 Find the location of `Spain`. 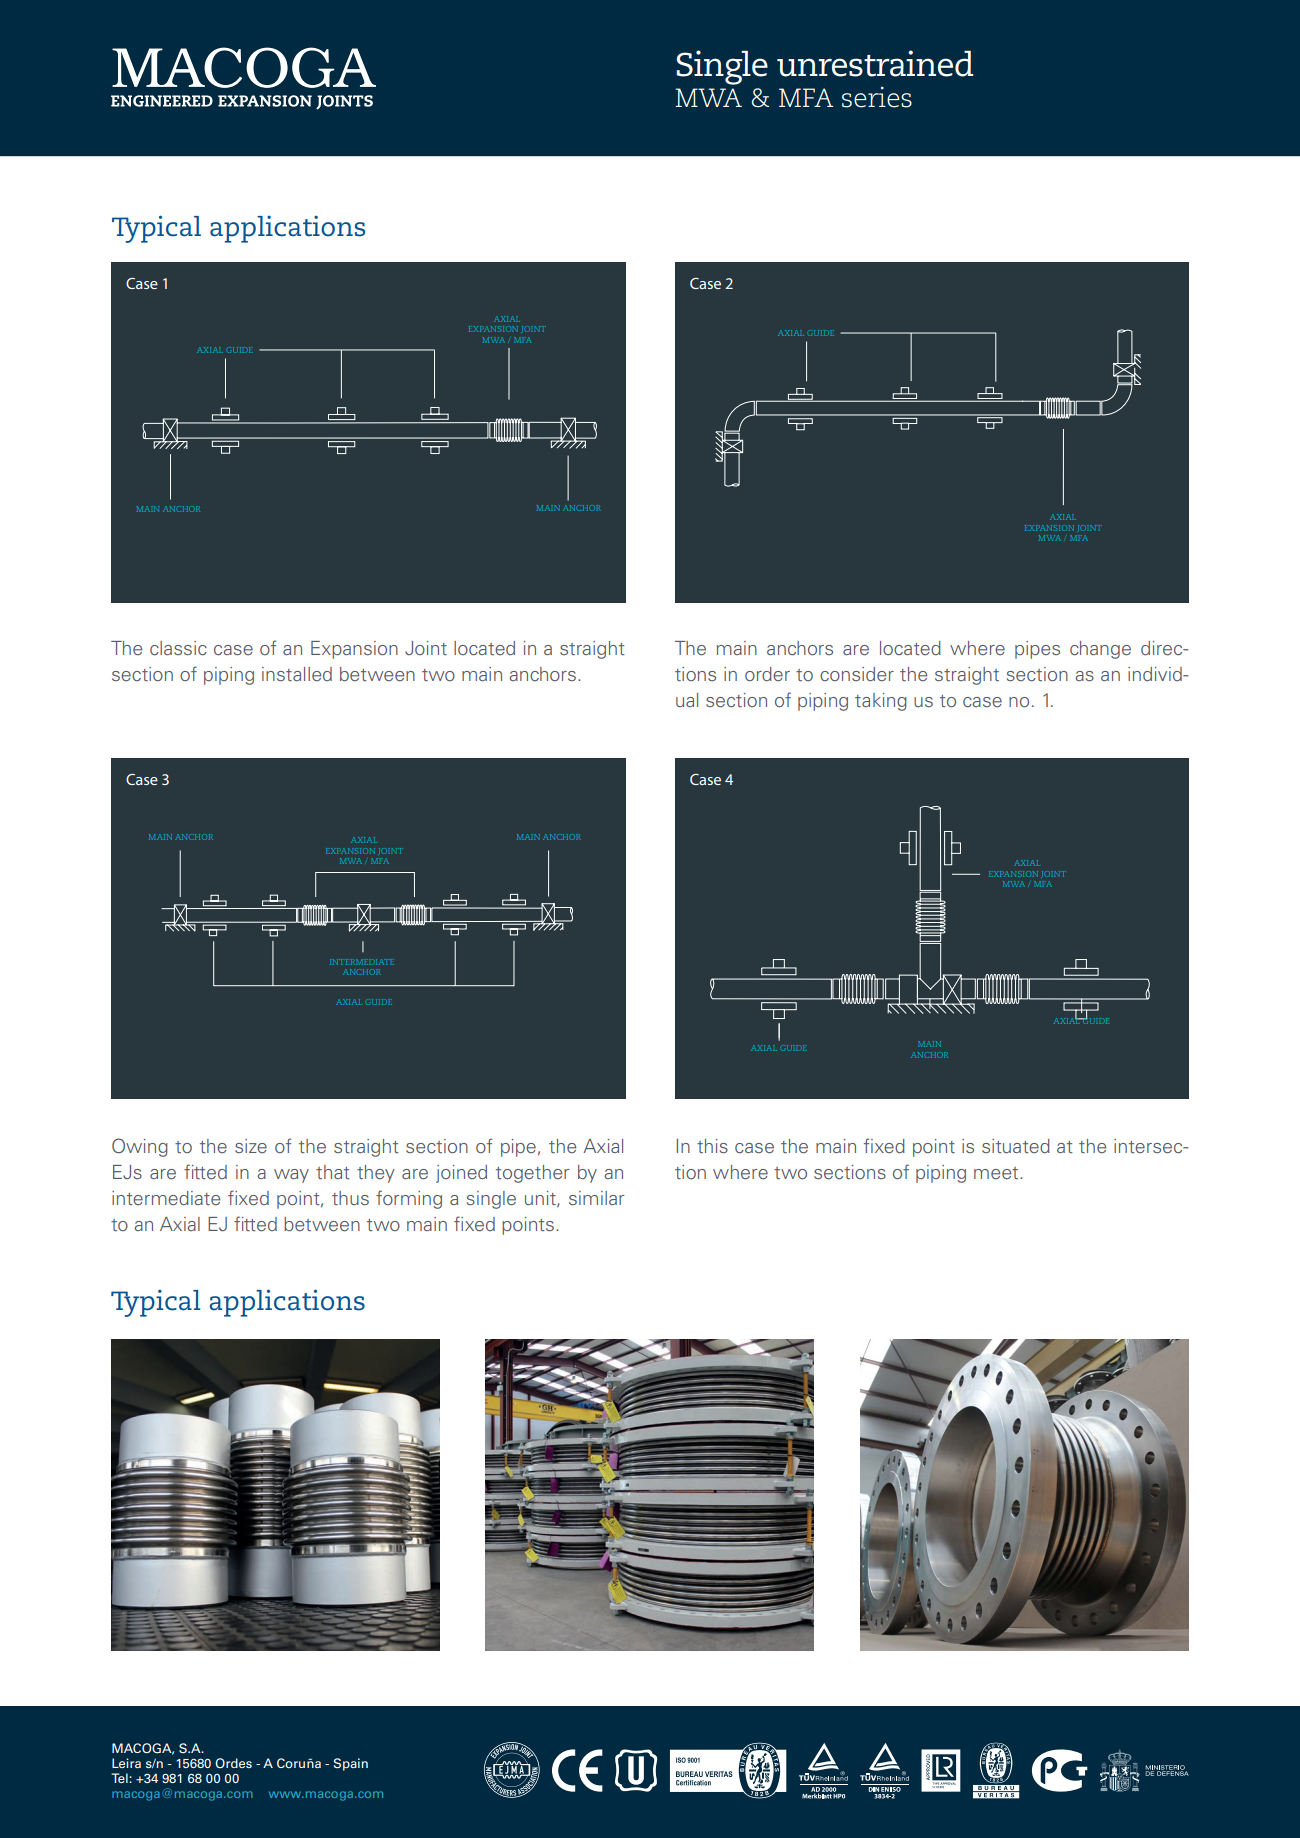

Spain is located at coordinates (351, 1764).
